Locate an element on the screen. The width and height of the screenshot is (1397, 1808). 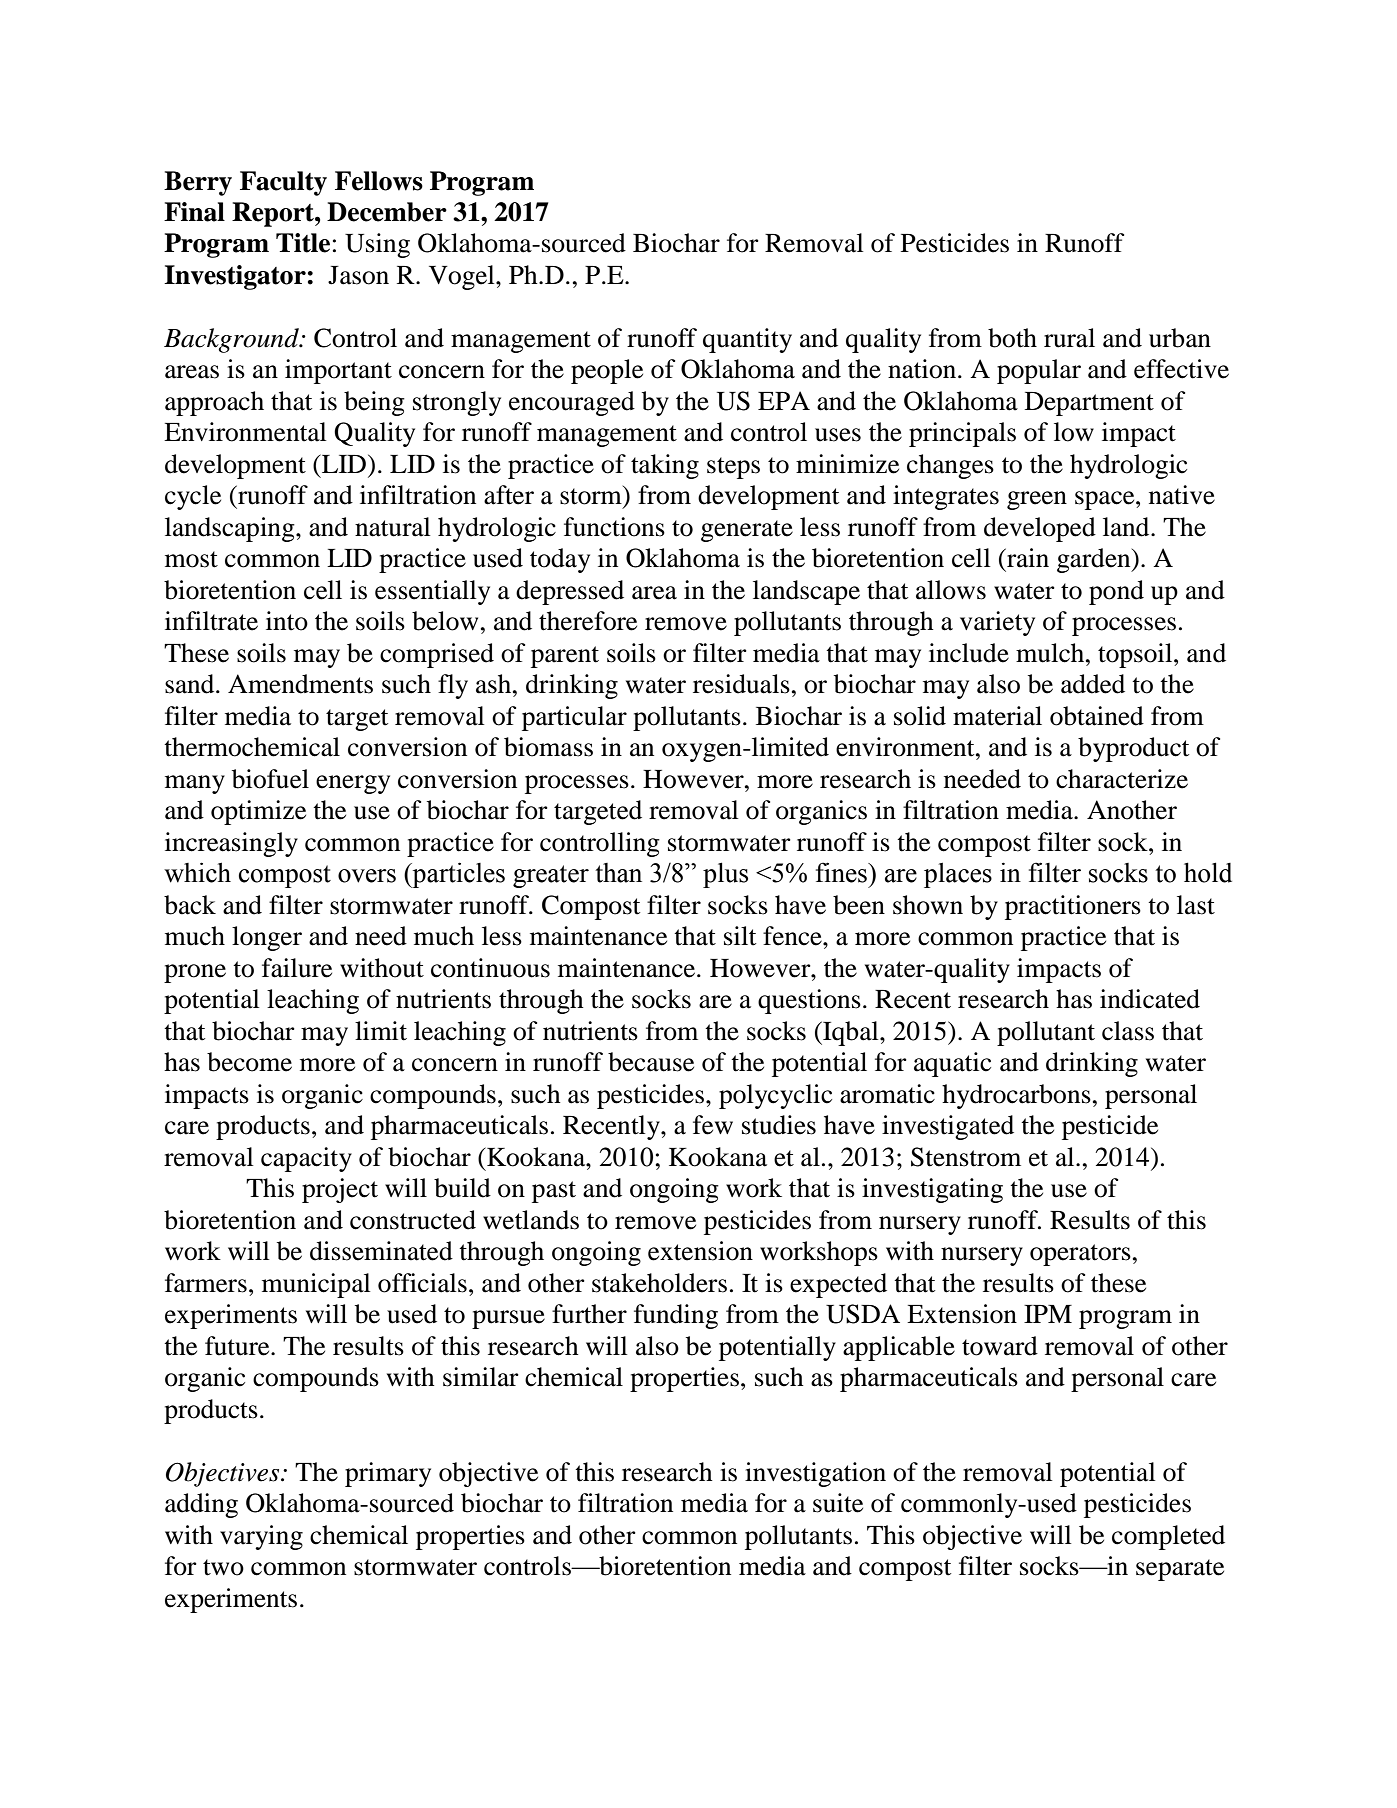
natural is located at coordinates (393, 527).
